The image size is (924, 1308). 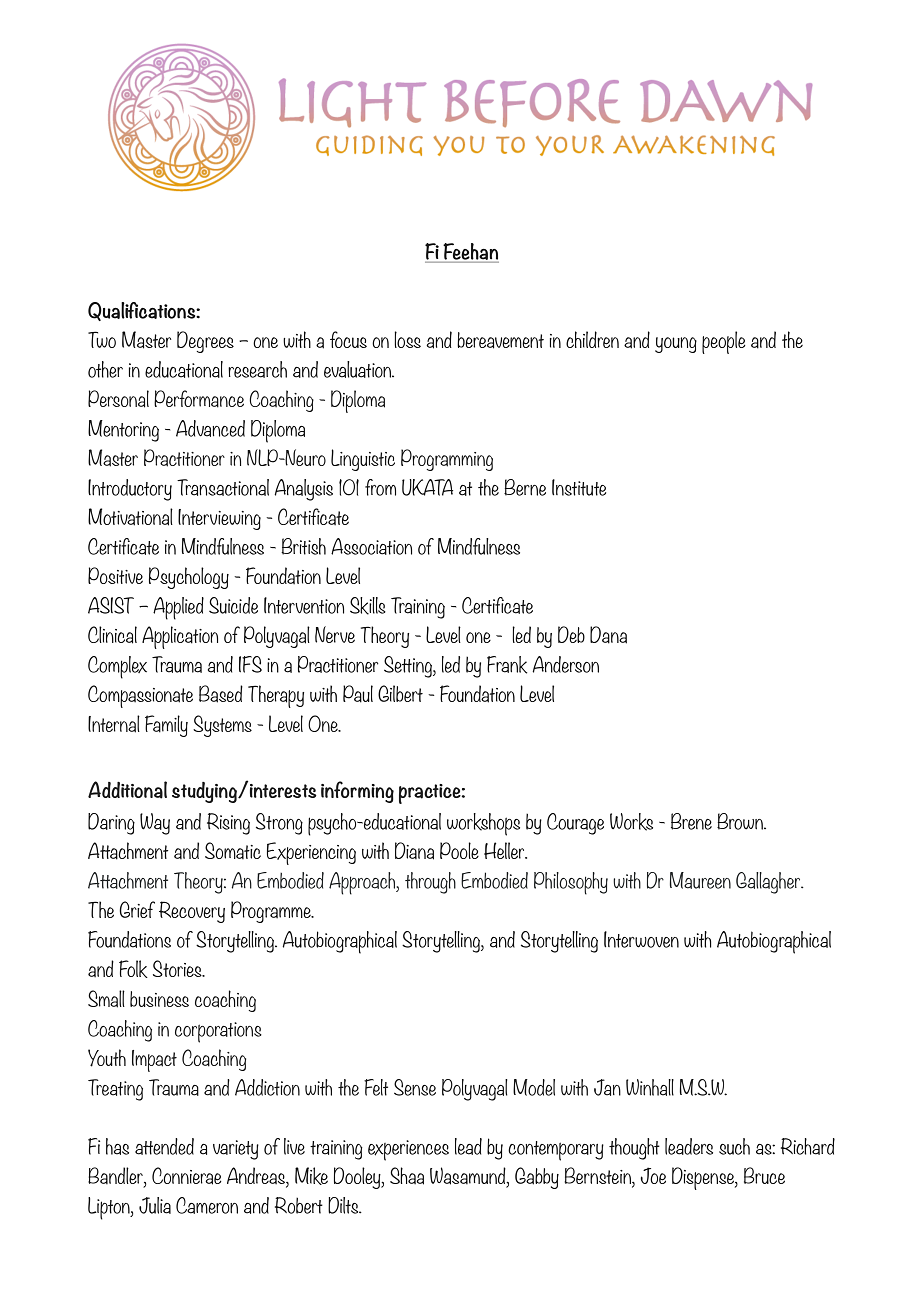 What do you see at coordinates (724, 342) in the image?
I see `people` at bounding box center [724, 342].
